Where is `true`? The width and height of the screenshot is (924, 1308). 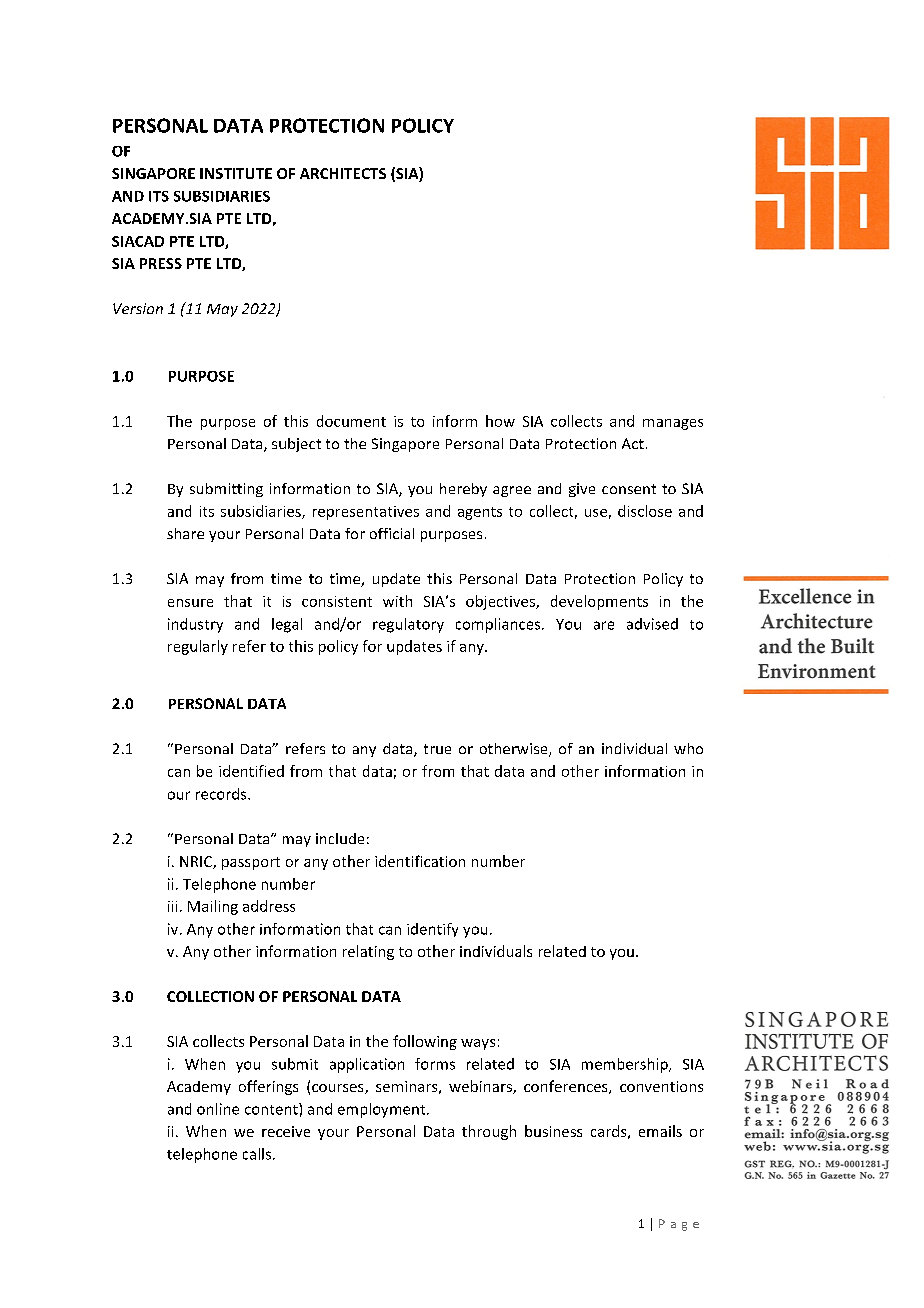 true is located at coordinates (437, 749).
